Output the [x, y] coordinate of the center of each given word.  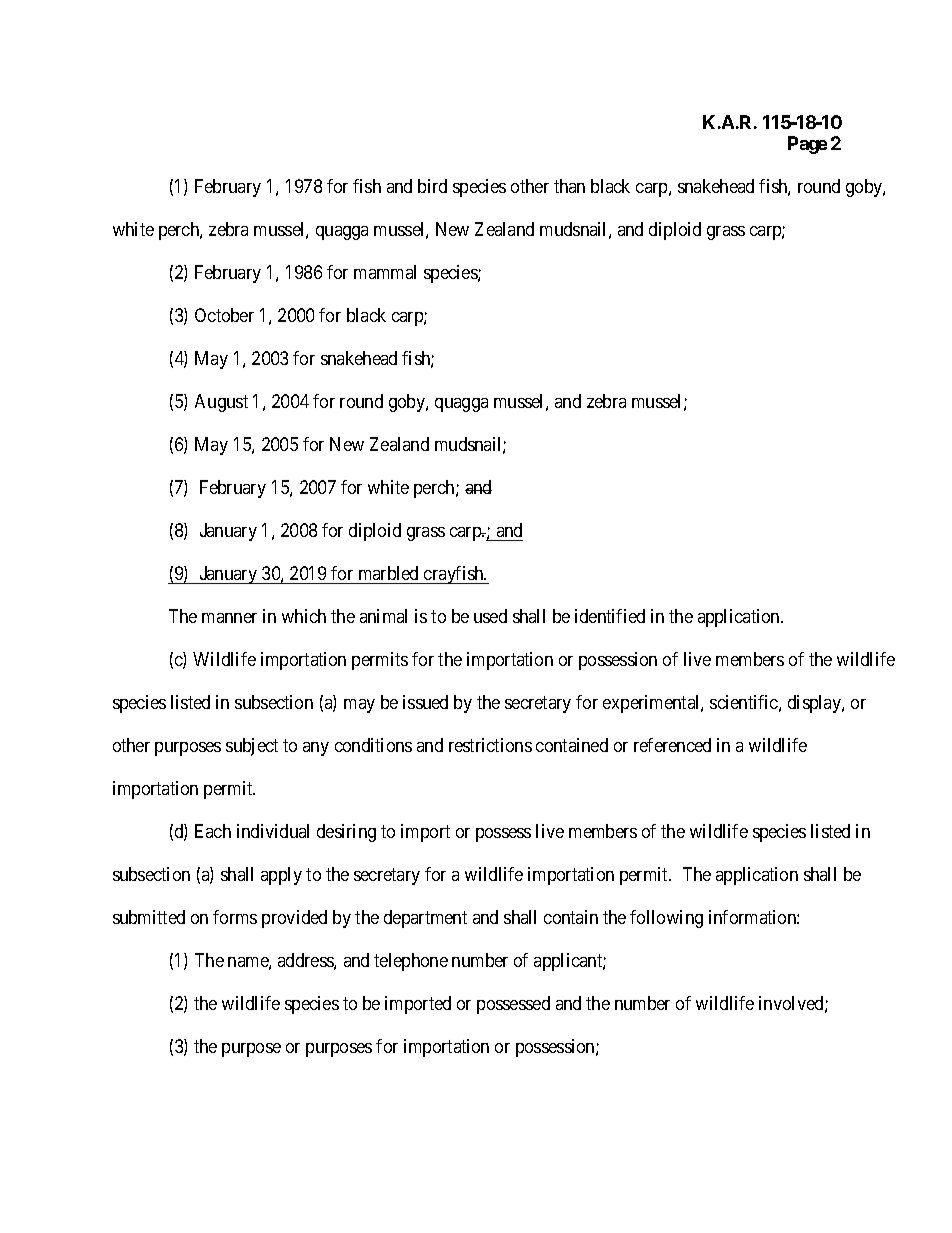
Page [807, 145]
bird [432, 186]
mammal [385, 272]
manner [229, 618]
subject [252, 747]
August [221, 403]
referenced [672, 745]
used [490, 616]
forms [235, 917]
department [425, 919]
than [569, 186]
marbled [388, 573]
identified [610, 616]
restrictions [490, 745]
